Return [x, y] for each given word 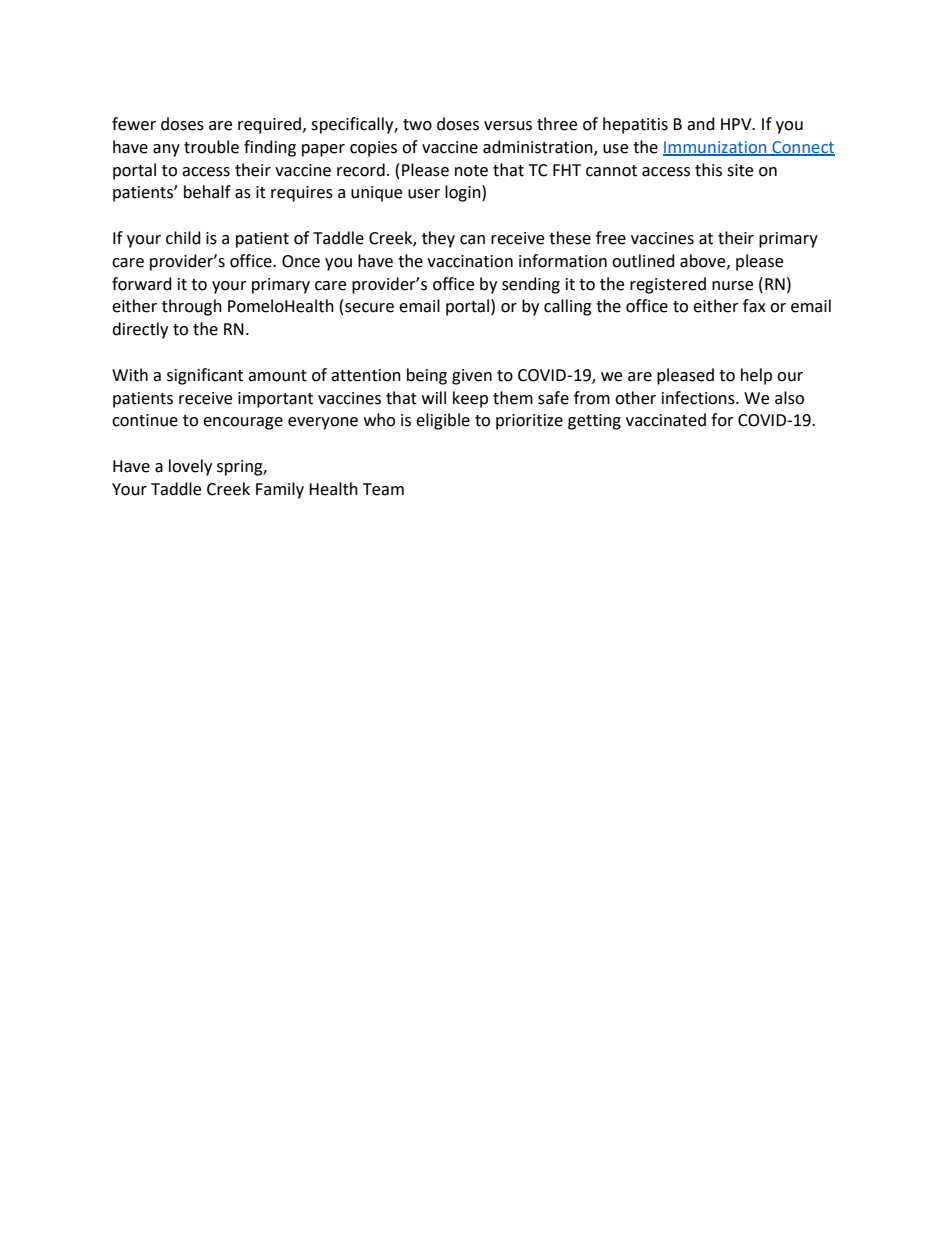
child [183, 238]
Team [383, 489]
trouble [211, 147]
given [472, 377]
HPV [737, 124]
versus [508, 126]
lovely [190, 467]
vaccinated [666, 420]
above [704, 261]
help [756, 376]
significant [205, 376]
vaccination [470, 261]
